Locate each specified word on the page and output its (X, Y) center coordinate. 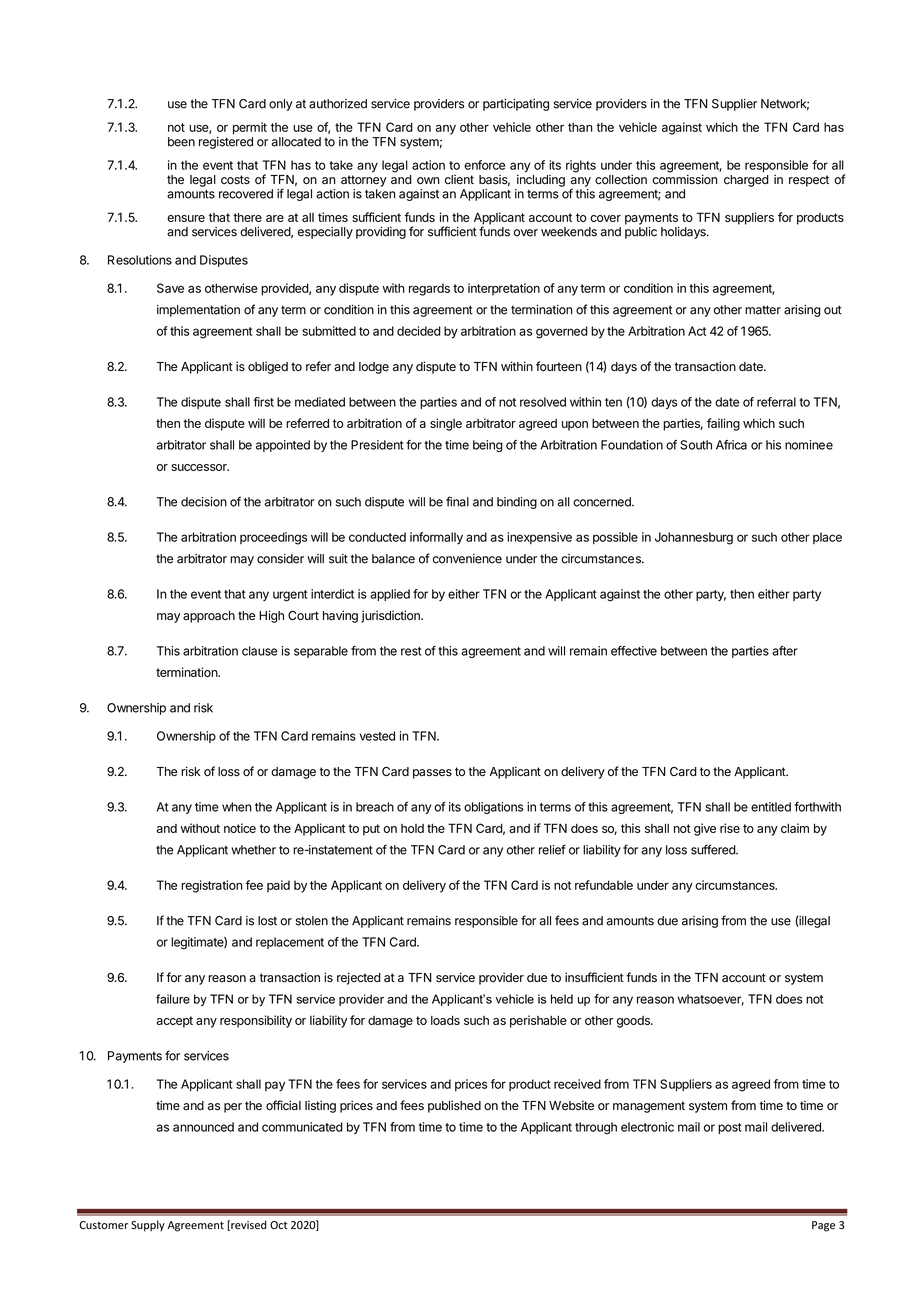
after (785, 651)
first (263, 402)
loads (445, 1020)
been (181, 142)
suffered (714, 849)
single (446, 424)
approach (209, 617)
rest (411, 651)
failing (723, 424)
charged (746, 181)
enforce (484, 165)
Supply (148, 1225)
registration (212, 886)
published (454, 1106)
